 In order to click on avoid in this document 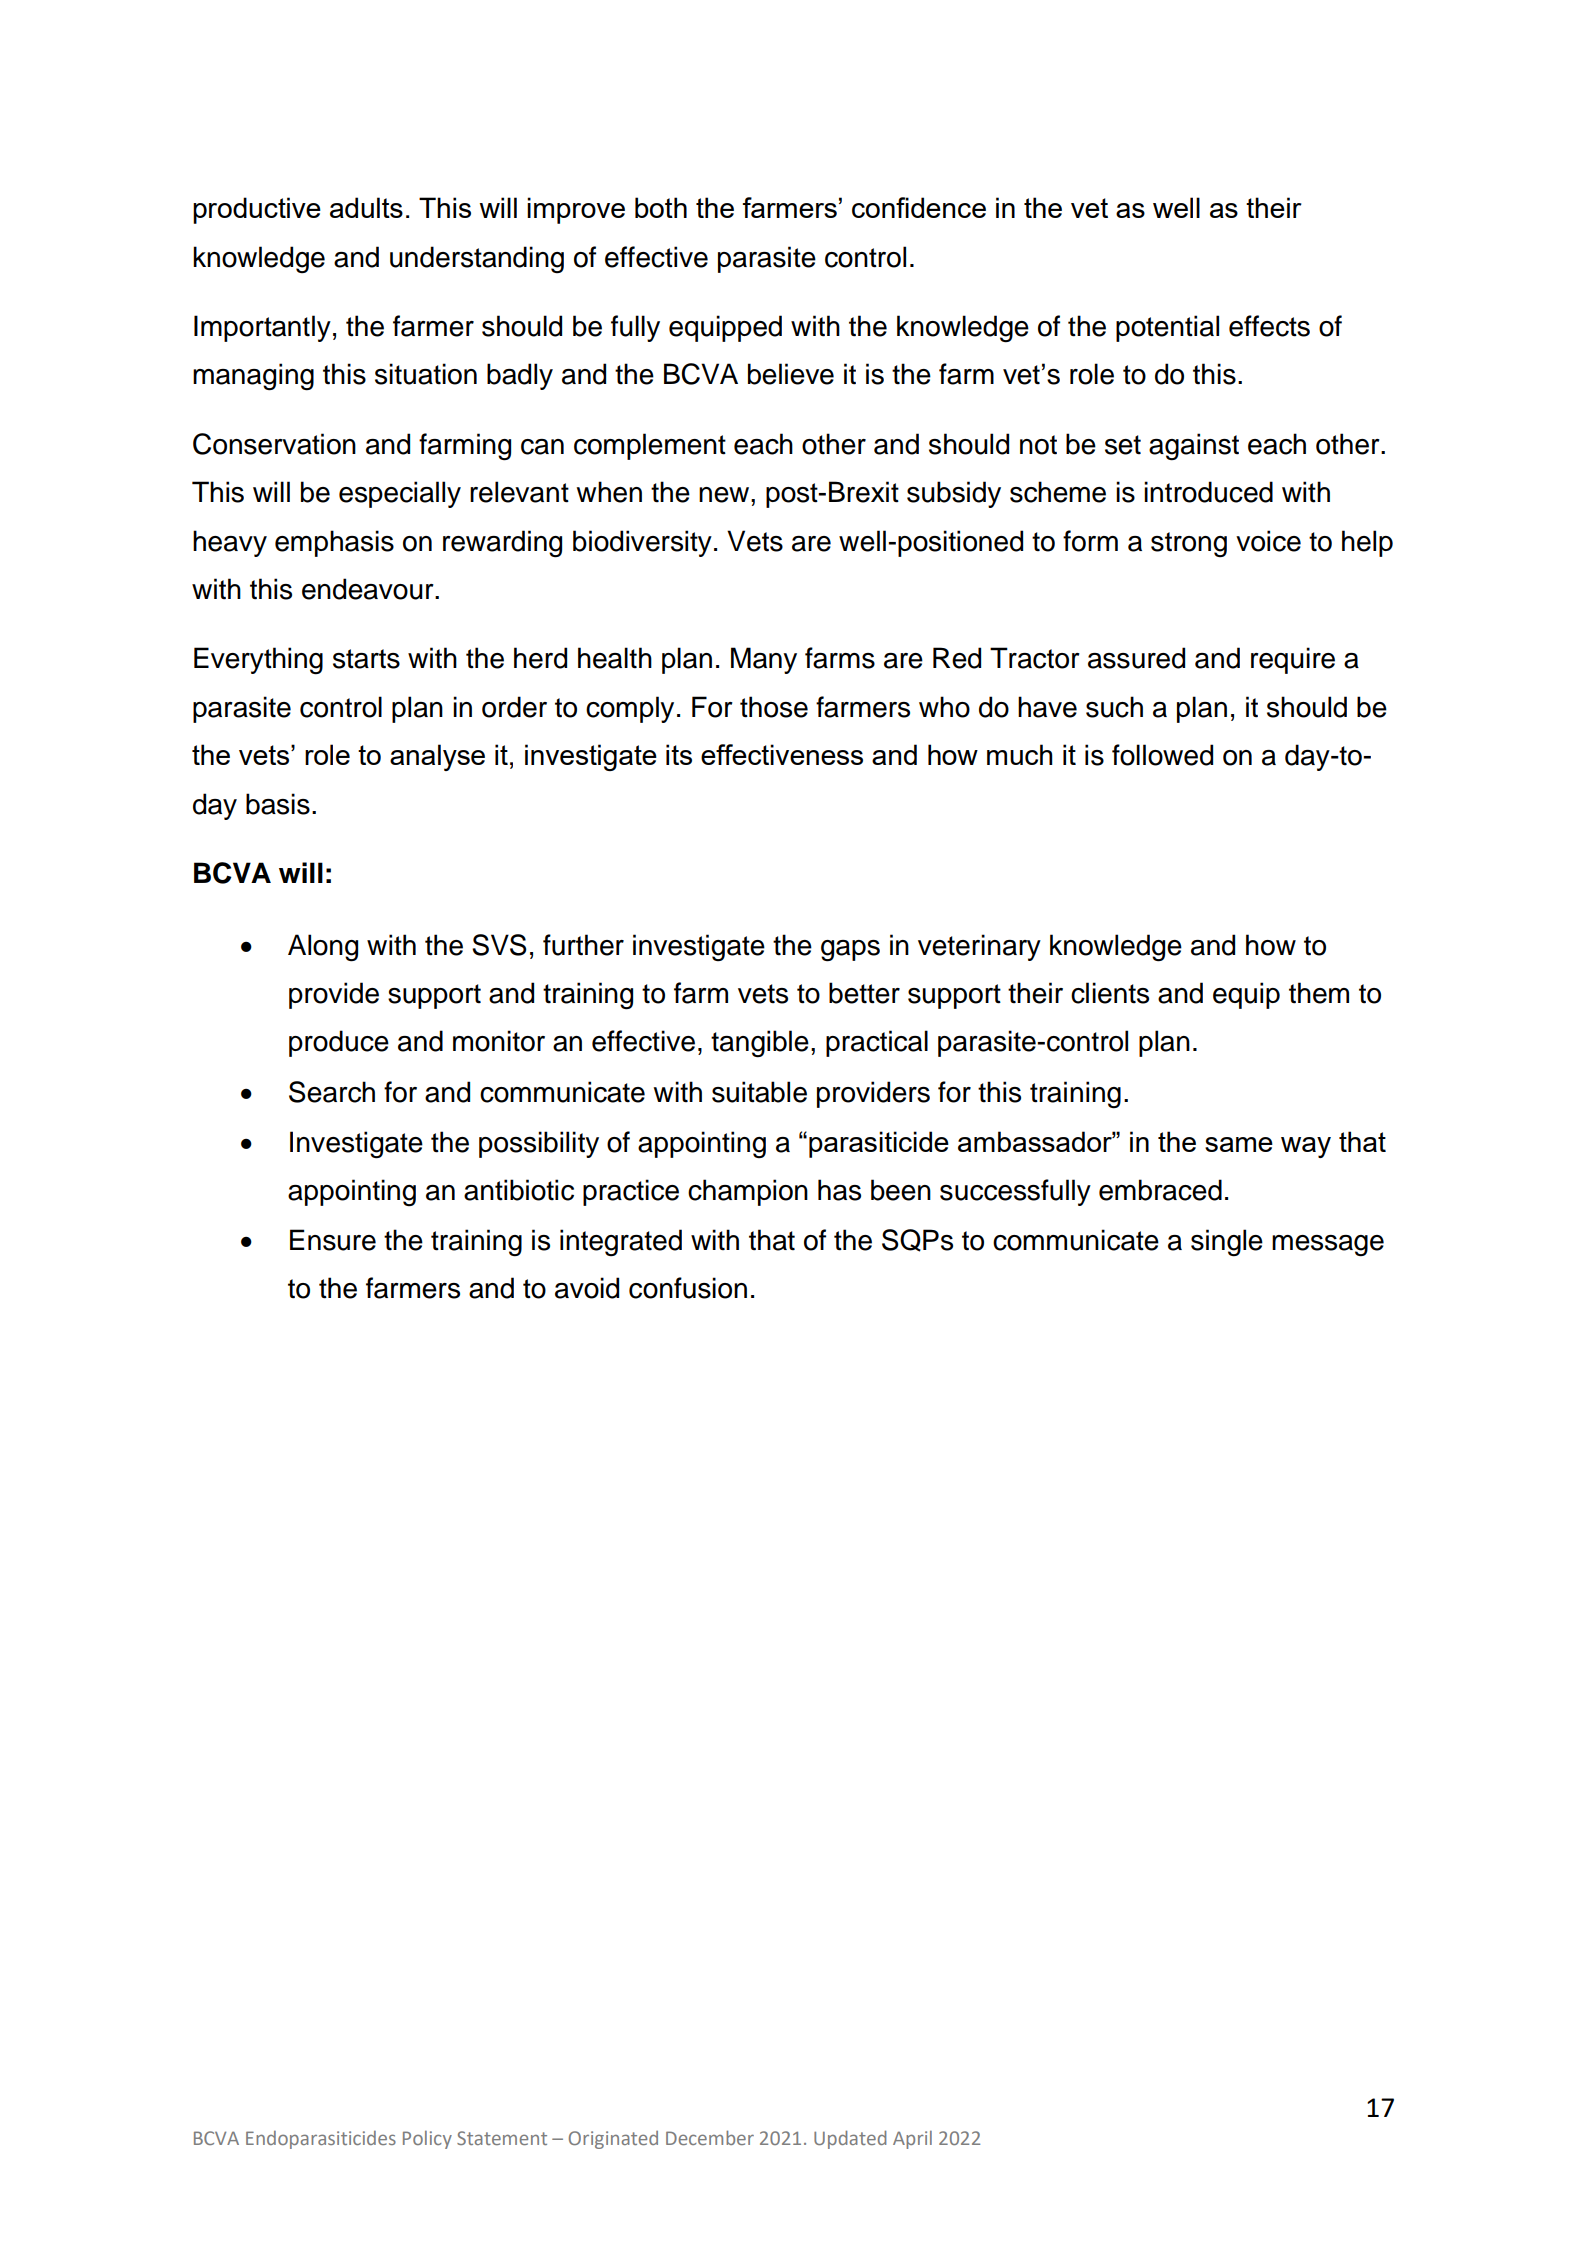, I will do `click(587, 1288)`.
